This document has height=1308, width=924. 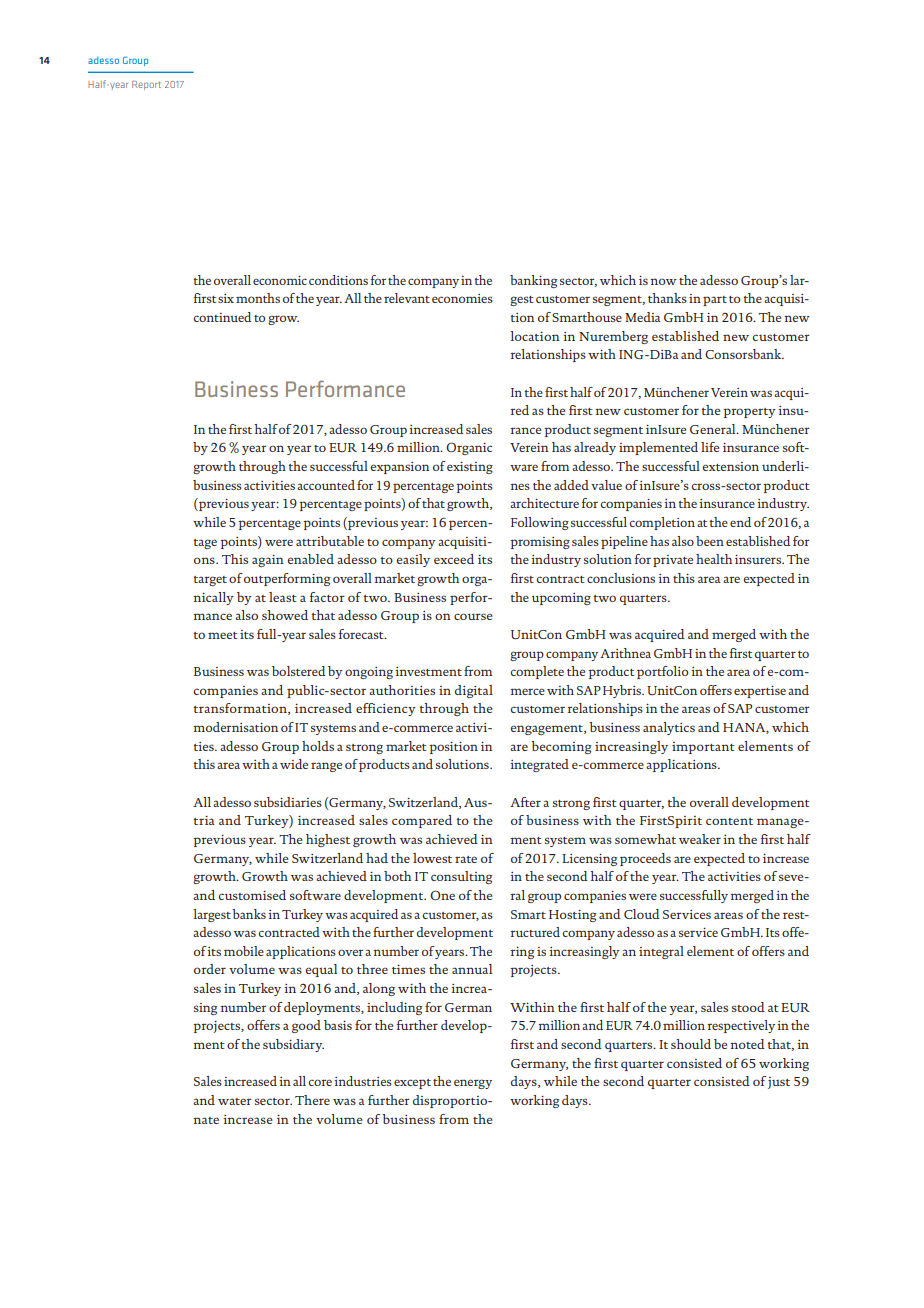 What do you see at coordinates (474, 691) in the document?
I see `digital` at bounding box center [474, 691].
